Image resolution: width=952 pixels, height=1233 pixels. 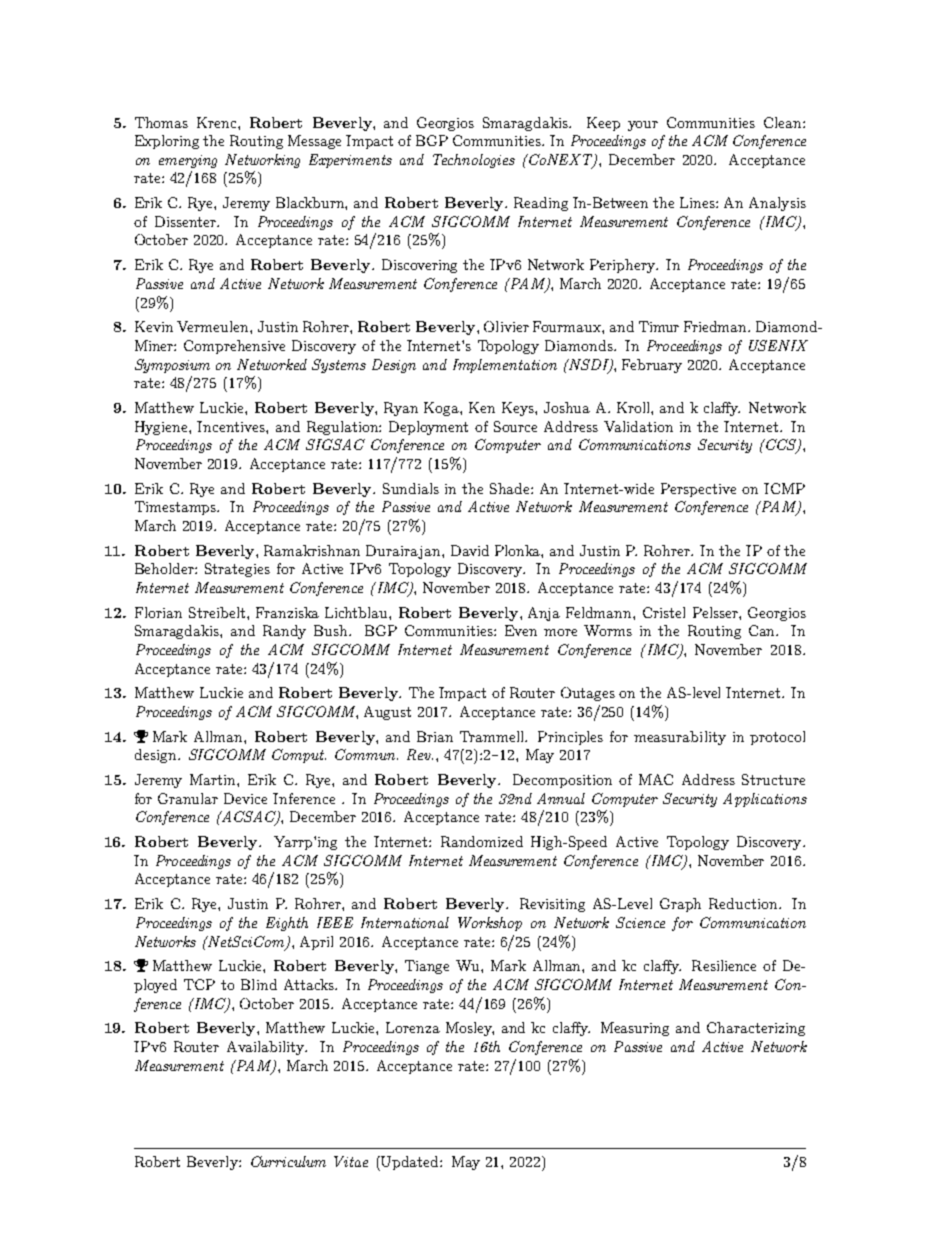 What do you see at coordinates (188, 161) in the screenshot?
I see `emerging` at bounding box center [188, 161].
